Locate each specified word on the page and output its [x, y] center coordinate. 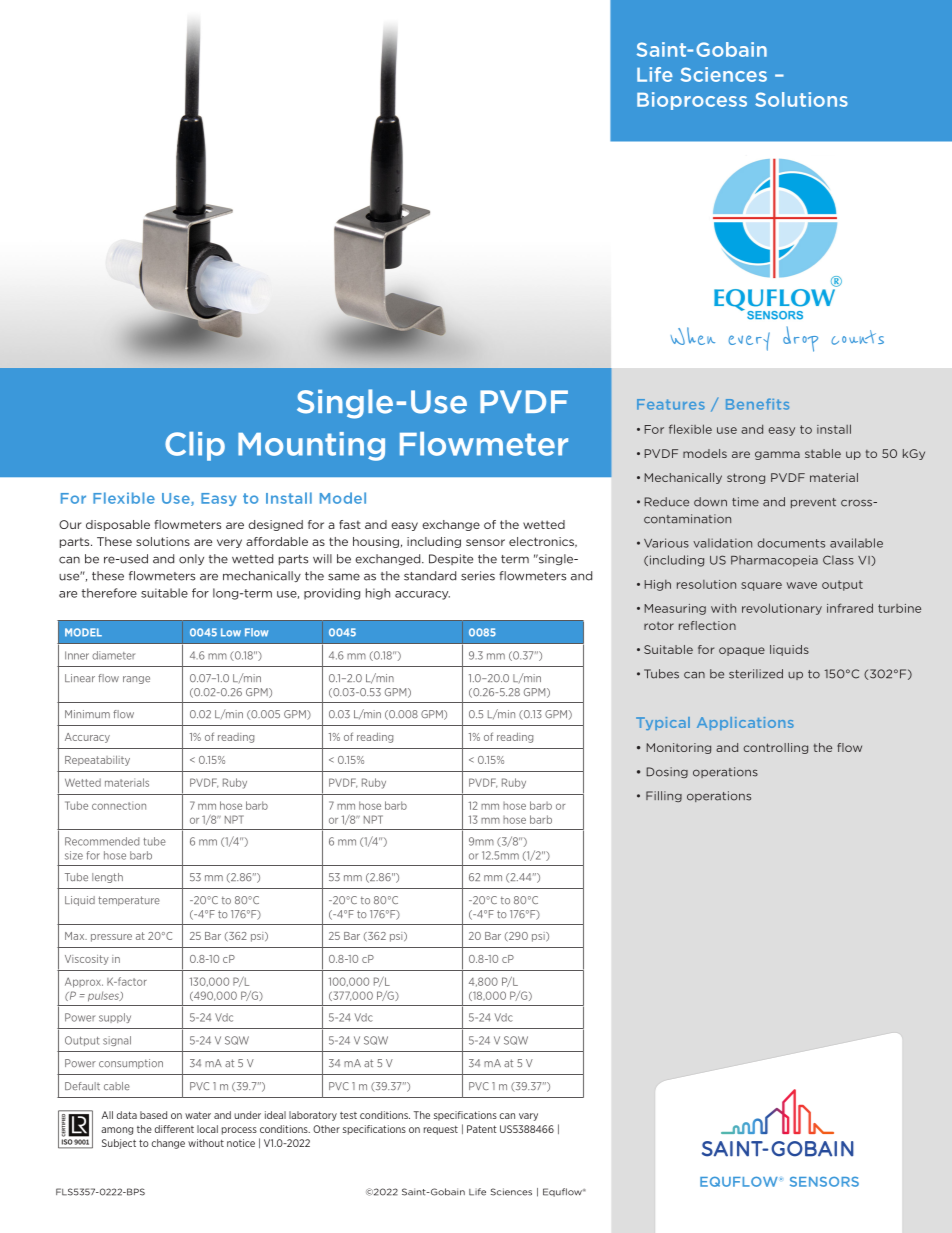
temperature [129, 901]
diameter [113, 655]
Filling [664, 796]
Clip [195, 446]
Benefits [757, 404]
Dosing [667, 772]
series [478, 576]
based [153, 1115]
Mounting [311, 446]
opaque [742, 651]
